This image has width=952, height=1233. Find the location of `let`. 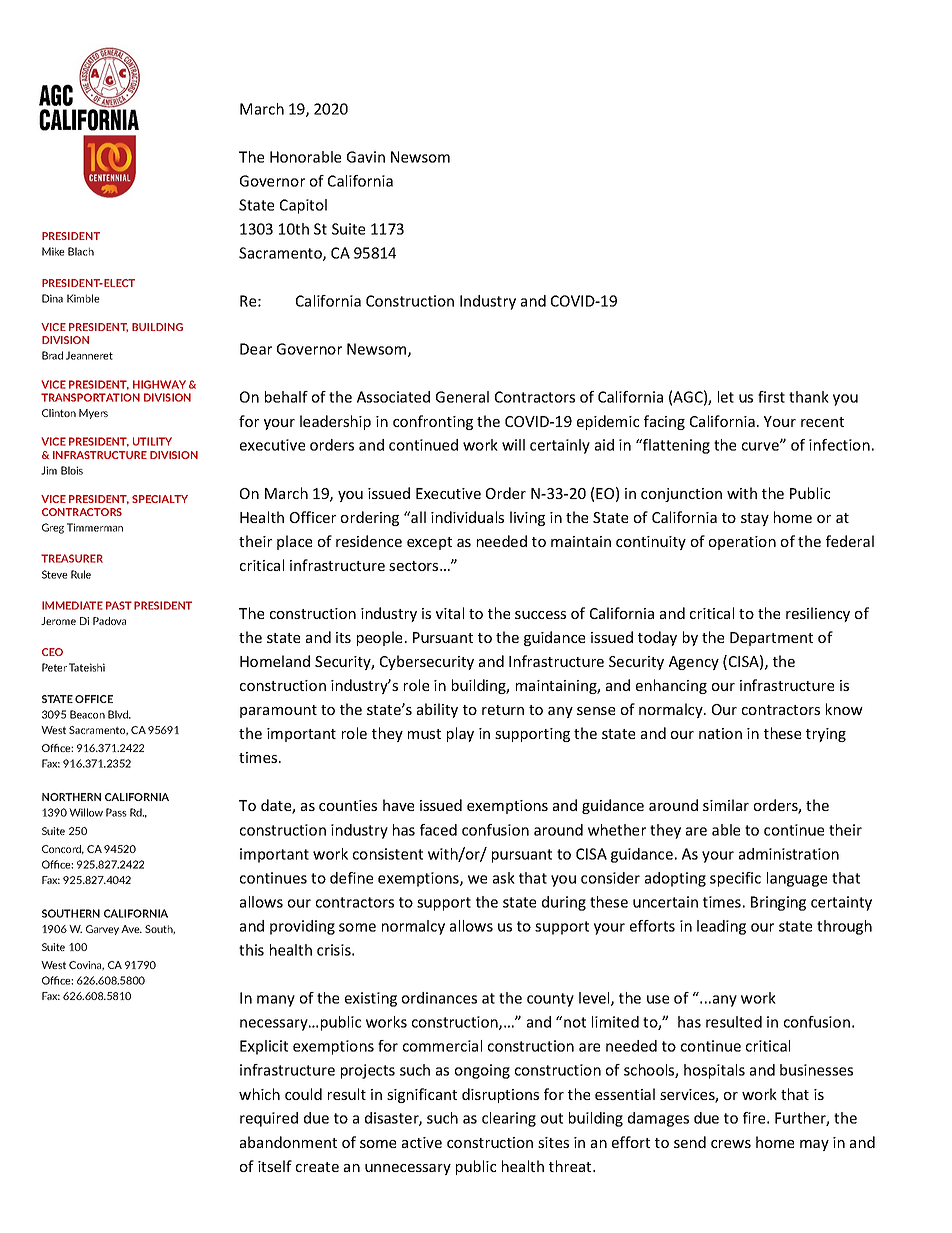

let is located at coordinates (726, 397).
